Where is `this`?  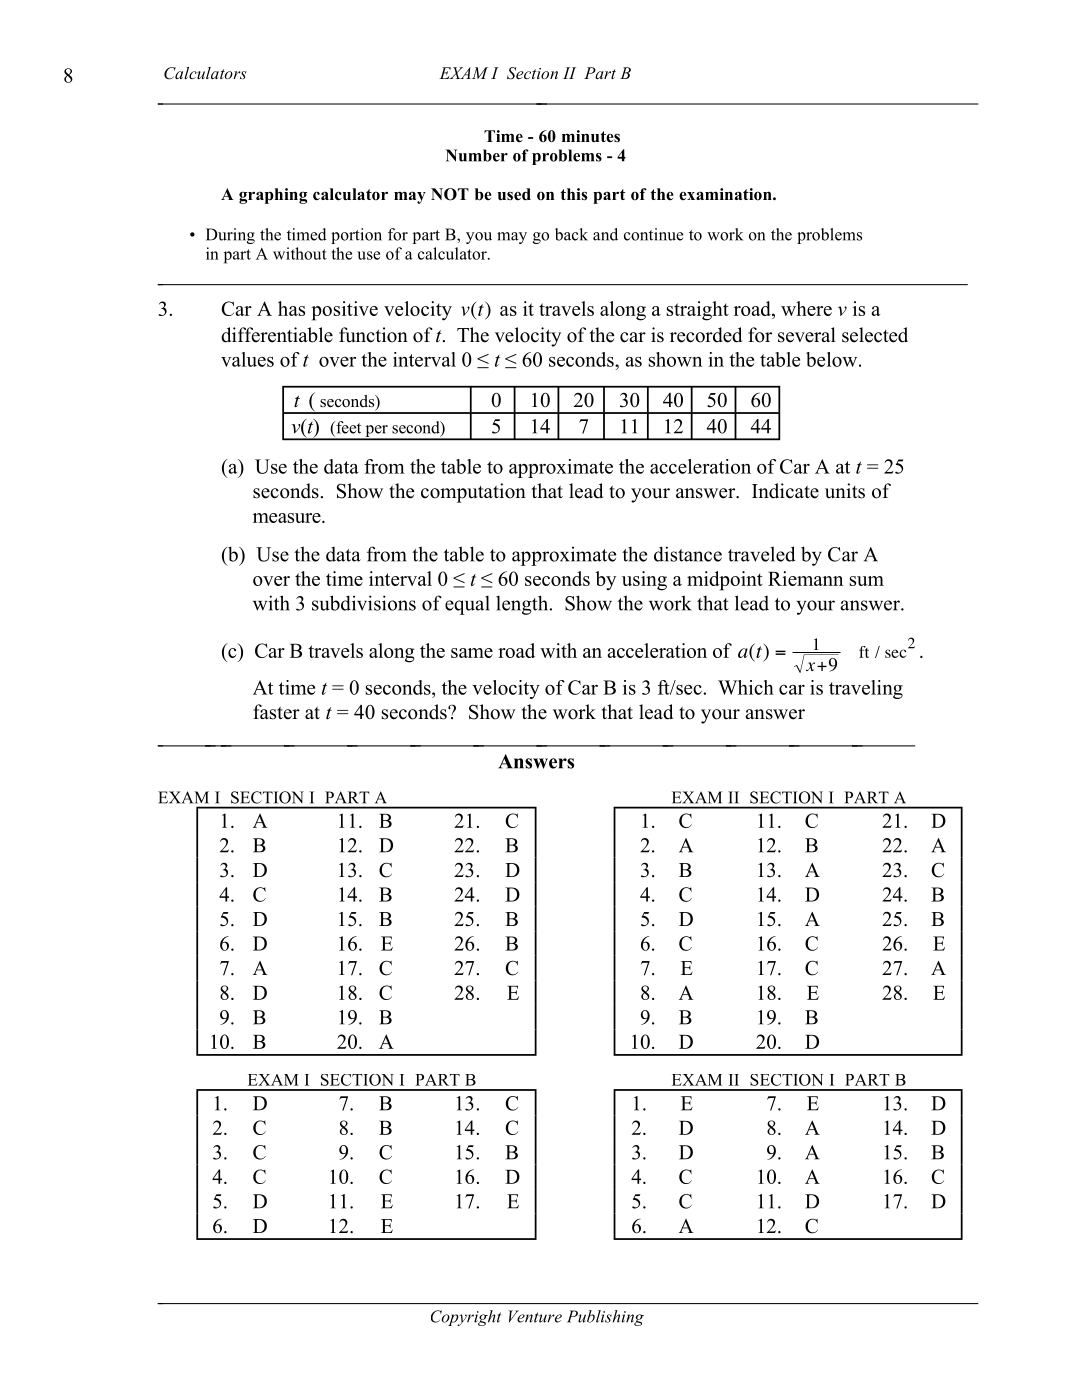 this is located at coordinates (573, 194).
